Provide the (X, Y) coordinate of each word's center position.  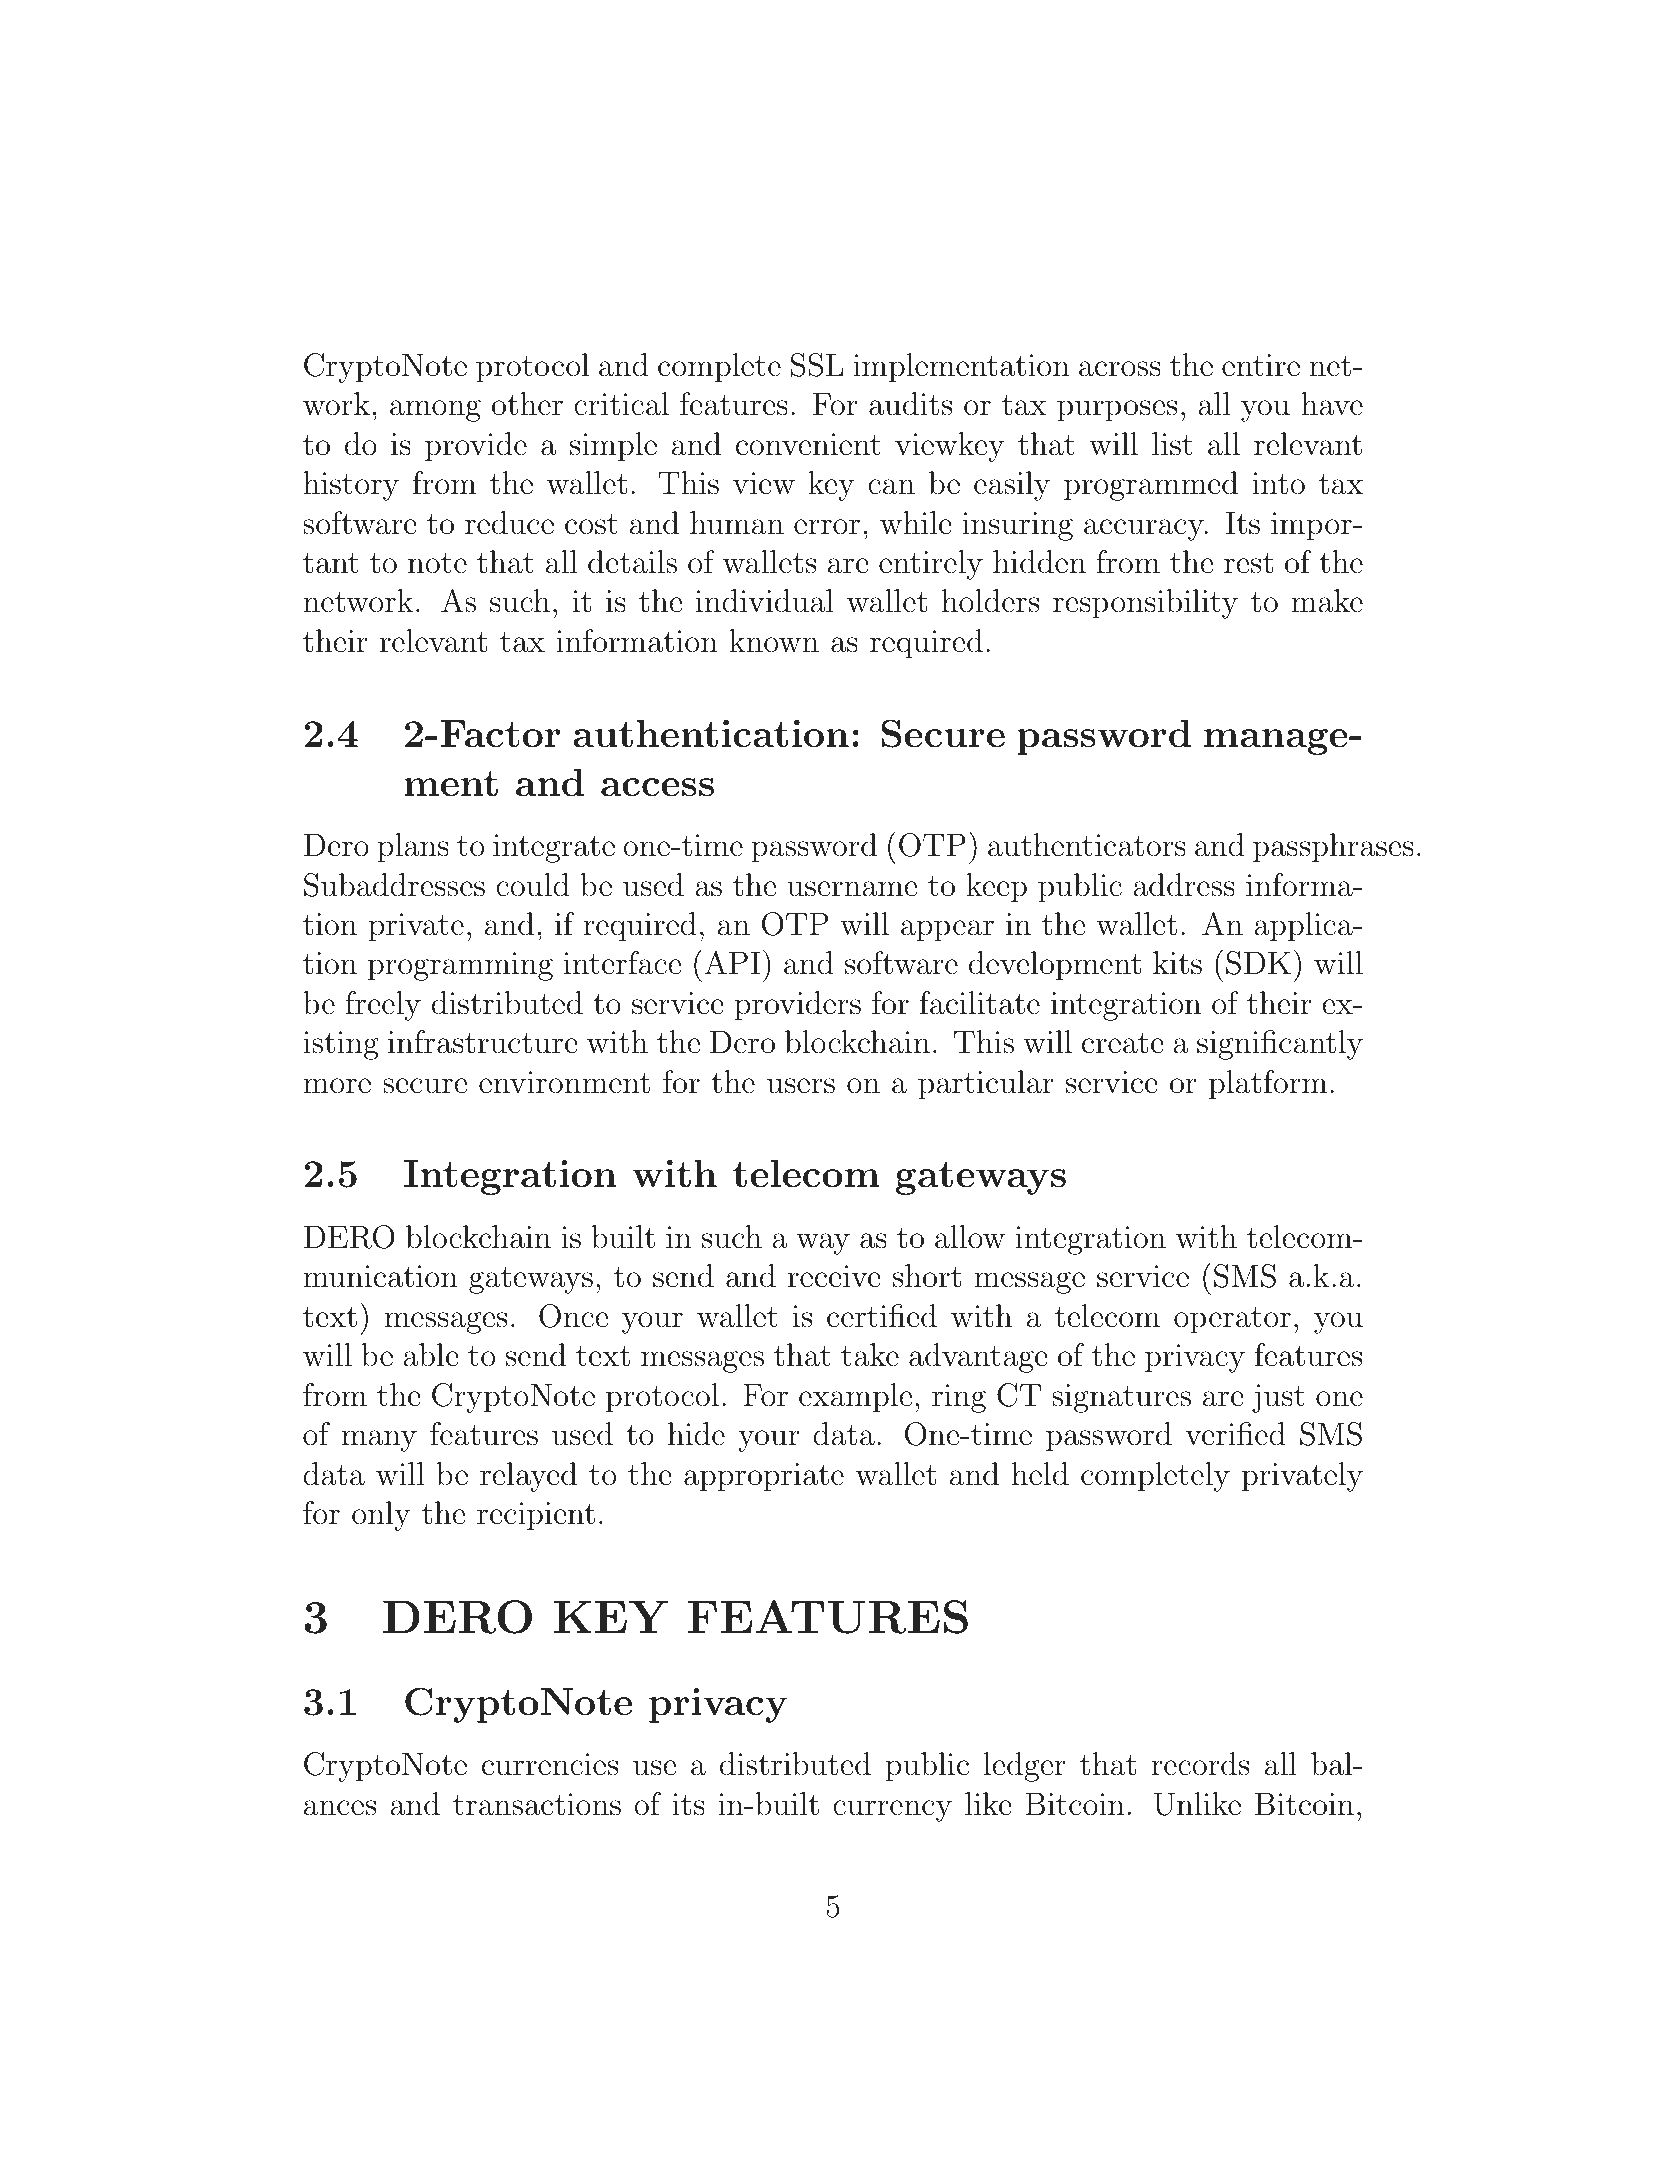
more (337, 1086)
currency (892, 1811)
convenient (808, 444)
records (1200, 1764)
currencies (550, 1764)
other (527, 404)
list (1172, 444)
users (801, 1086)
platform (1268, 1085)
